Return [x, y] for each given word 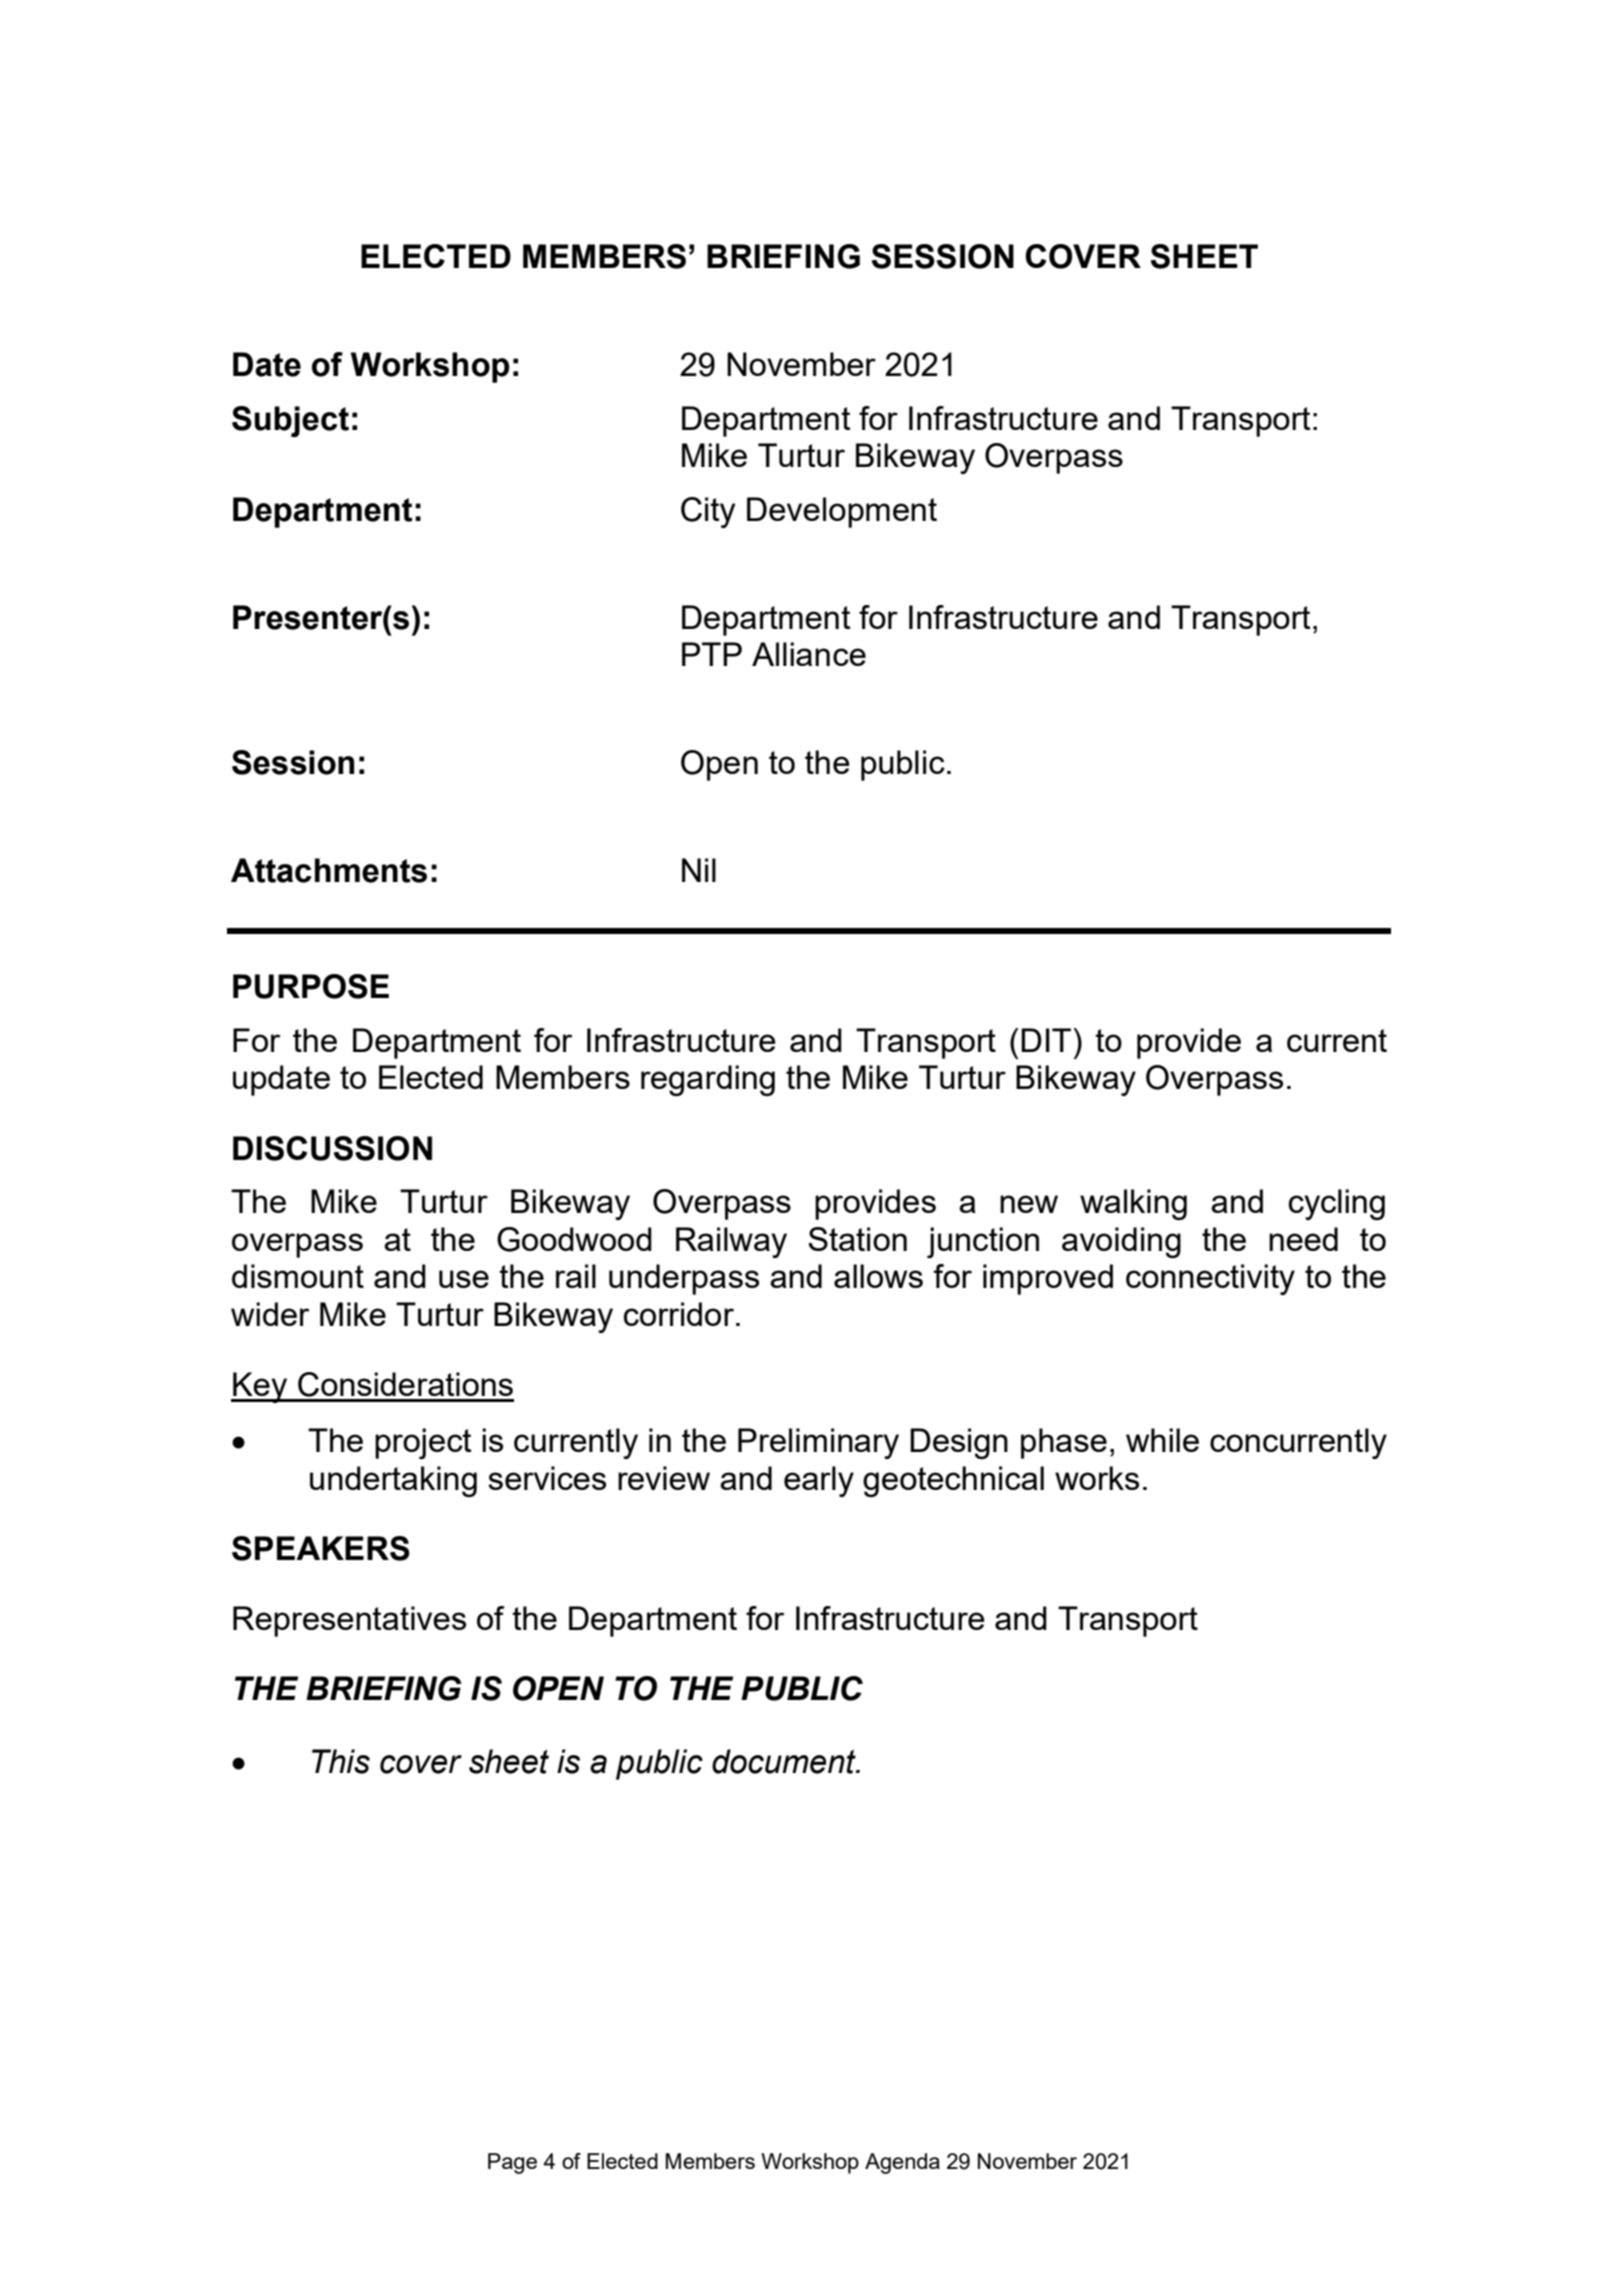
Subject [290, 421]
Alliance [809, 654]
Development [842, 512]
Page [512, 2163]
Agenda [902, 2163]
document [785, 1761]
